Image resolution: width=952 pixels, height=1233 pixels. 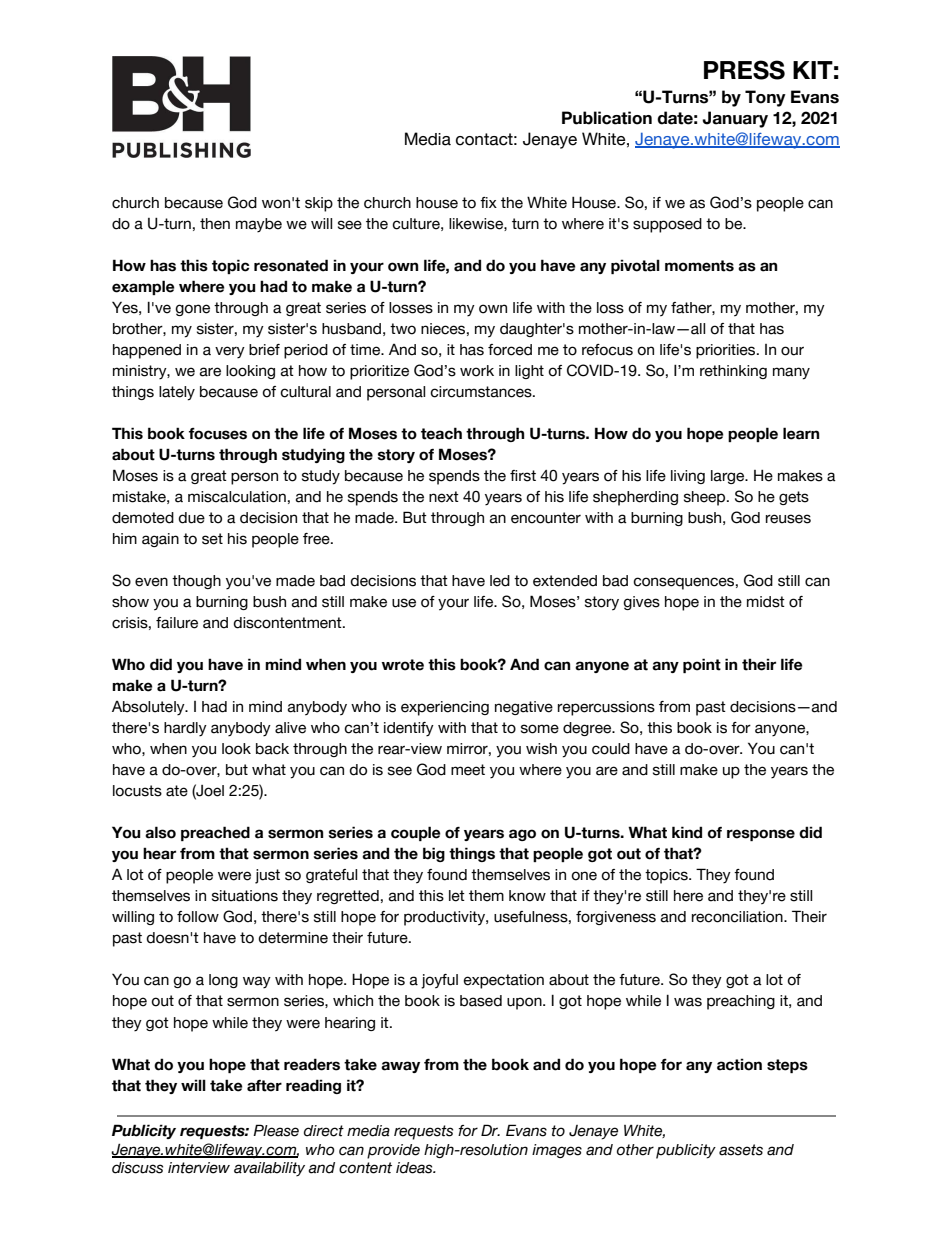 What do you see at coordinates (177, 623) in the page?
I see `failure` at bounding box center [177, 623].
